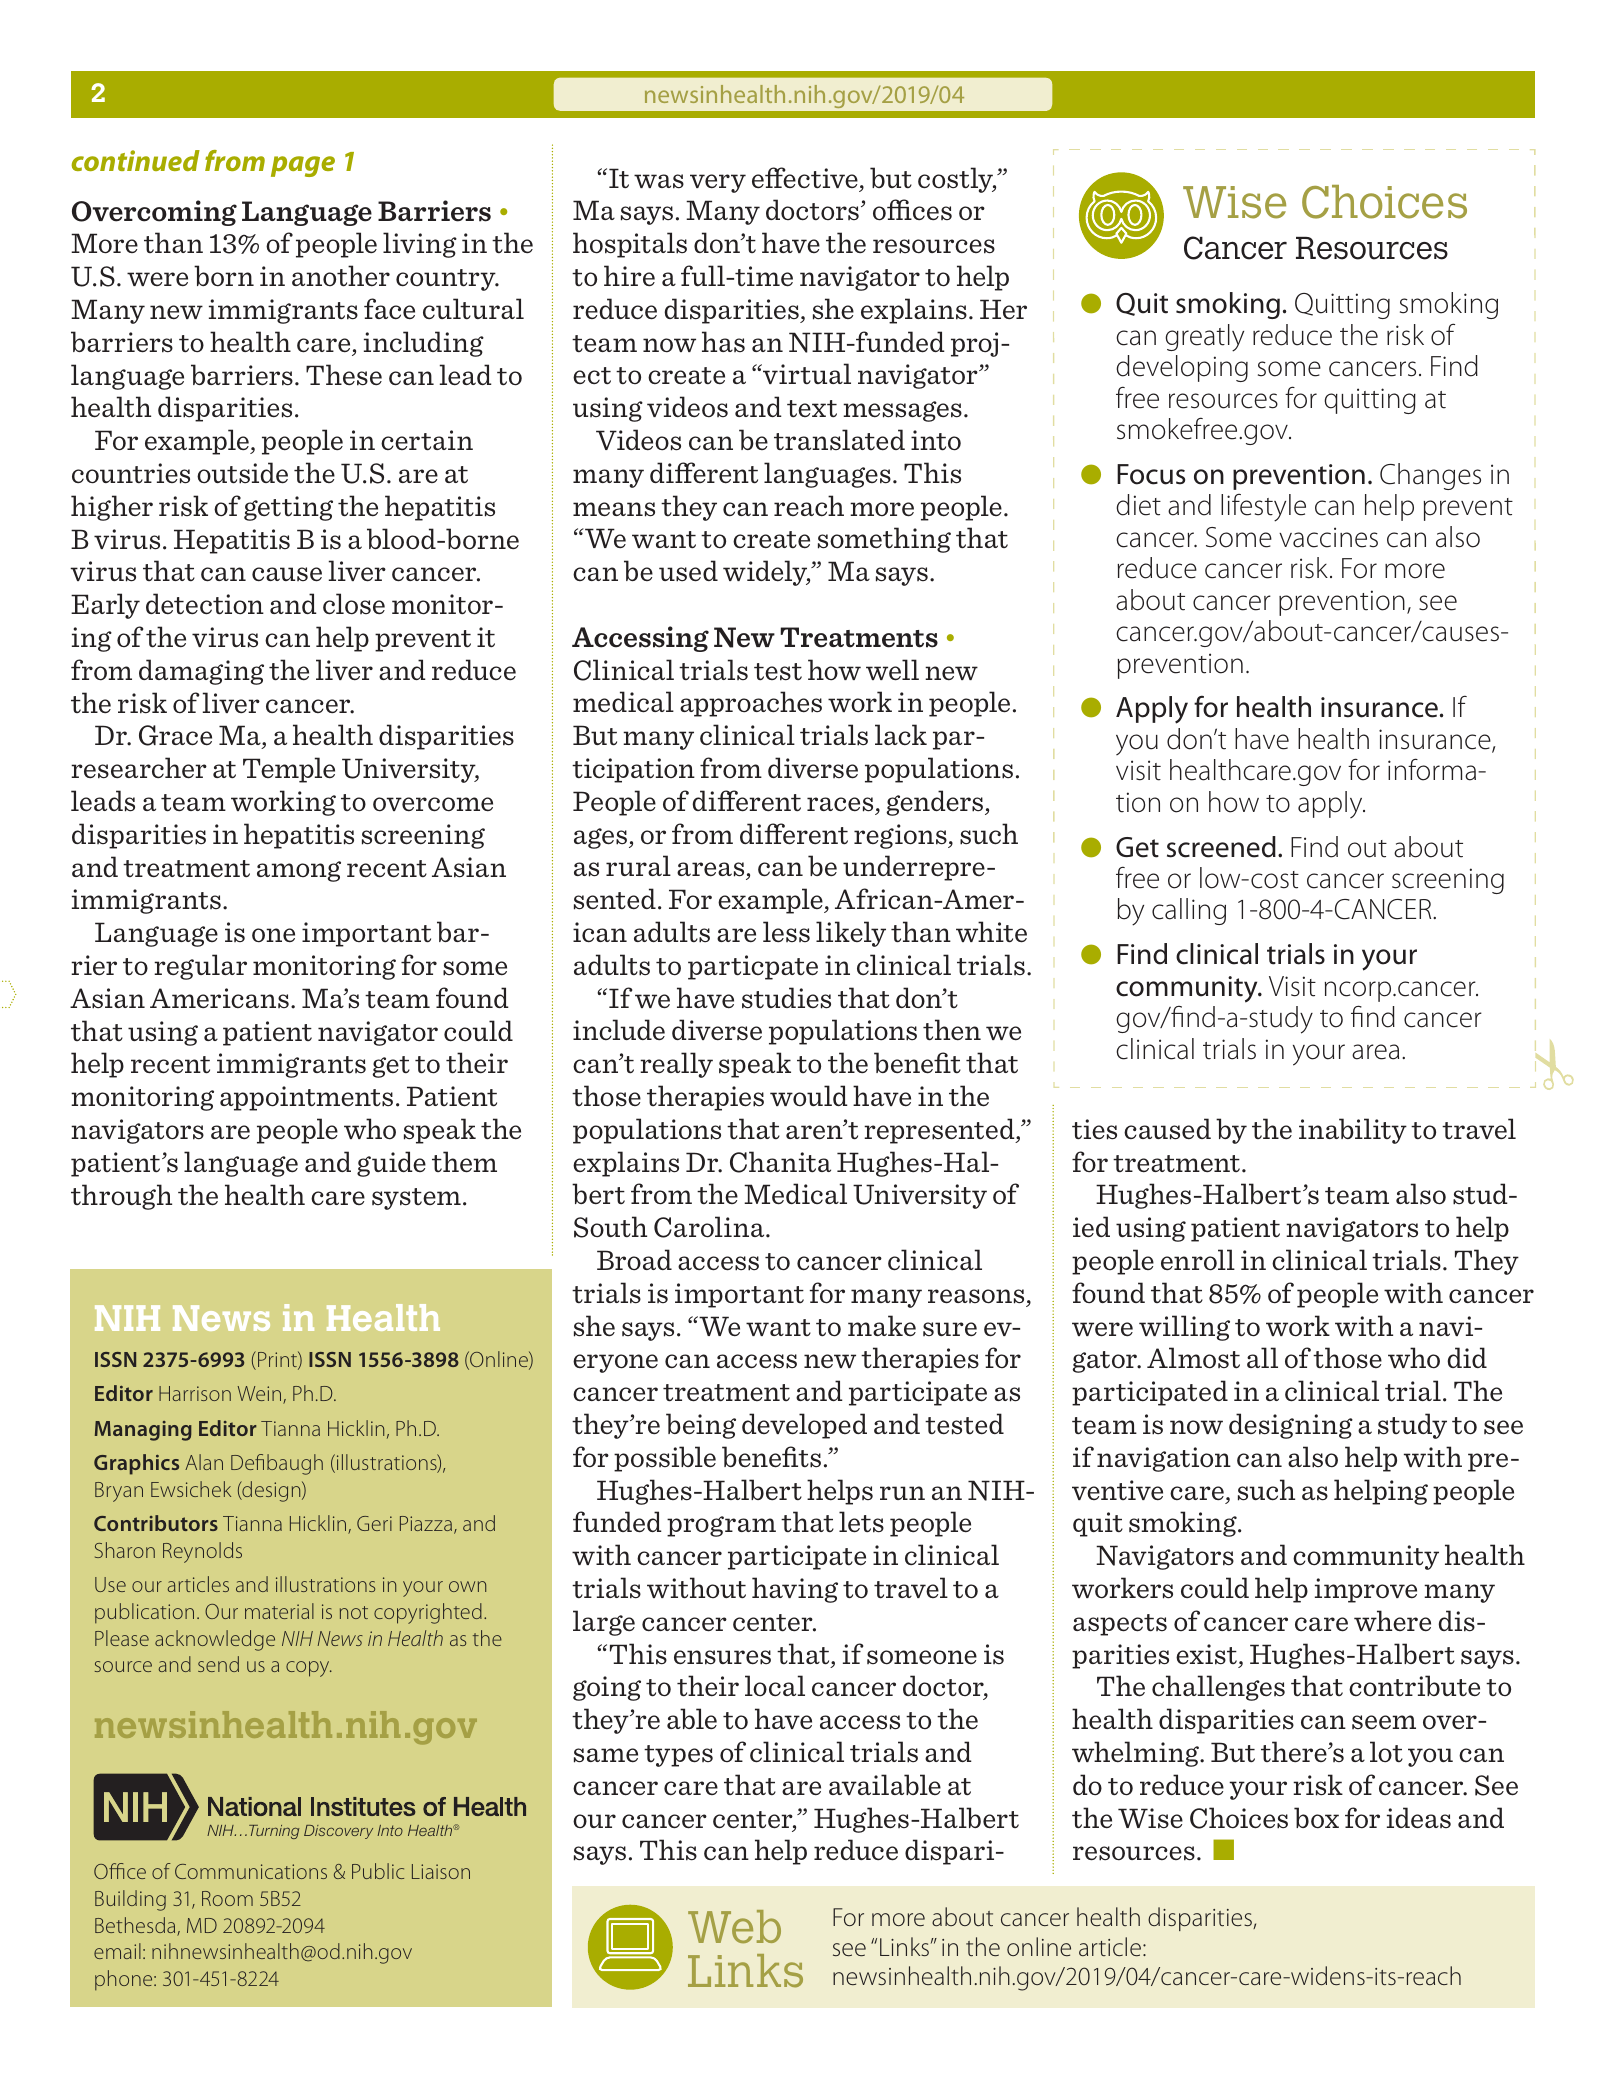  What do you see at coordinates (416, 1199) in the screenshot?
I see `system` at bounding box center [416, 1199].
